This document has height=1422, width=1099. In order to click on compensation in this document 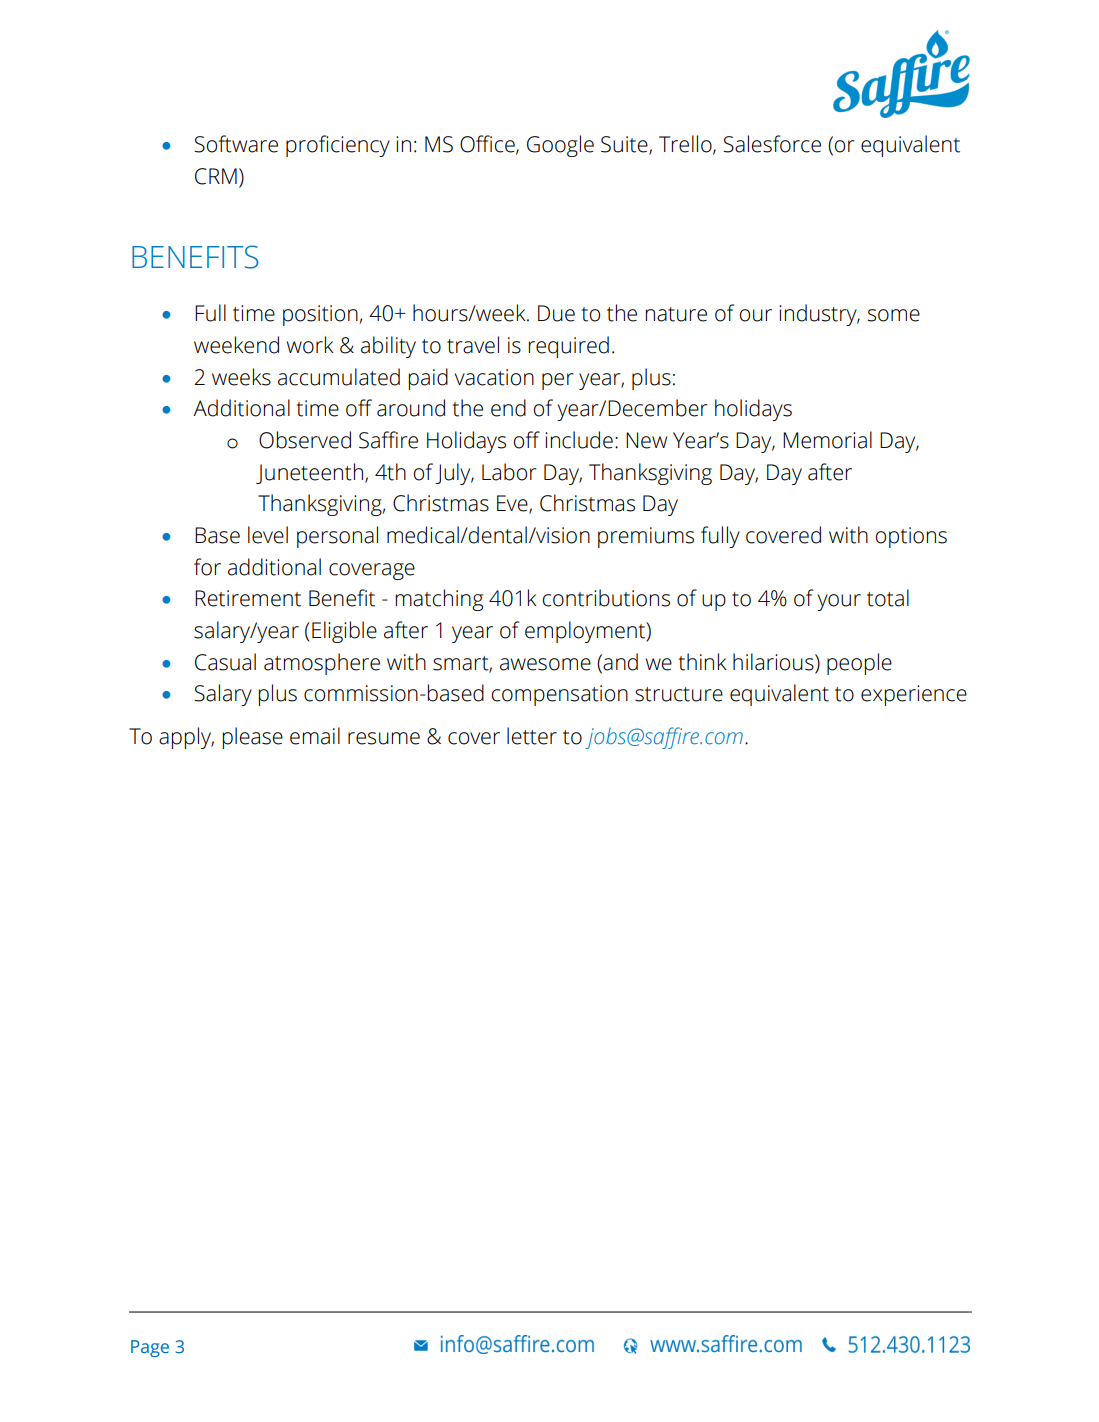, I will do `click(559, 695)`.
